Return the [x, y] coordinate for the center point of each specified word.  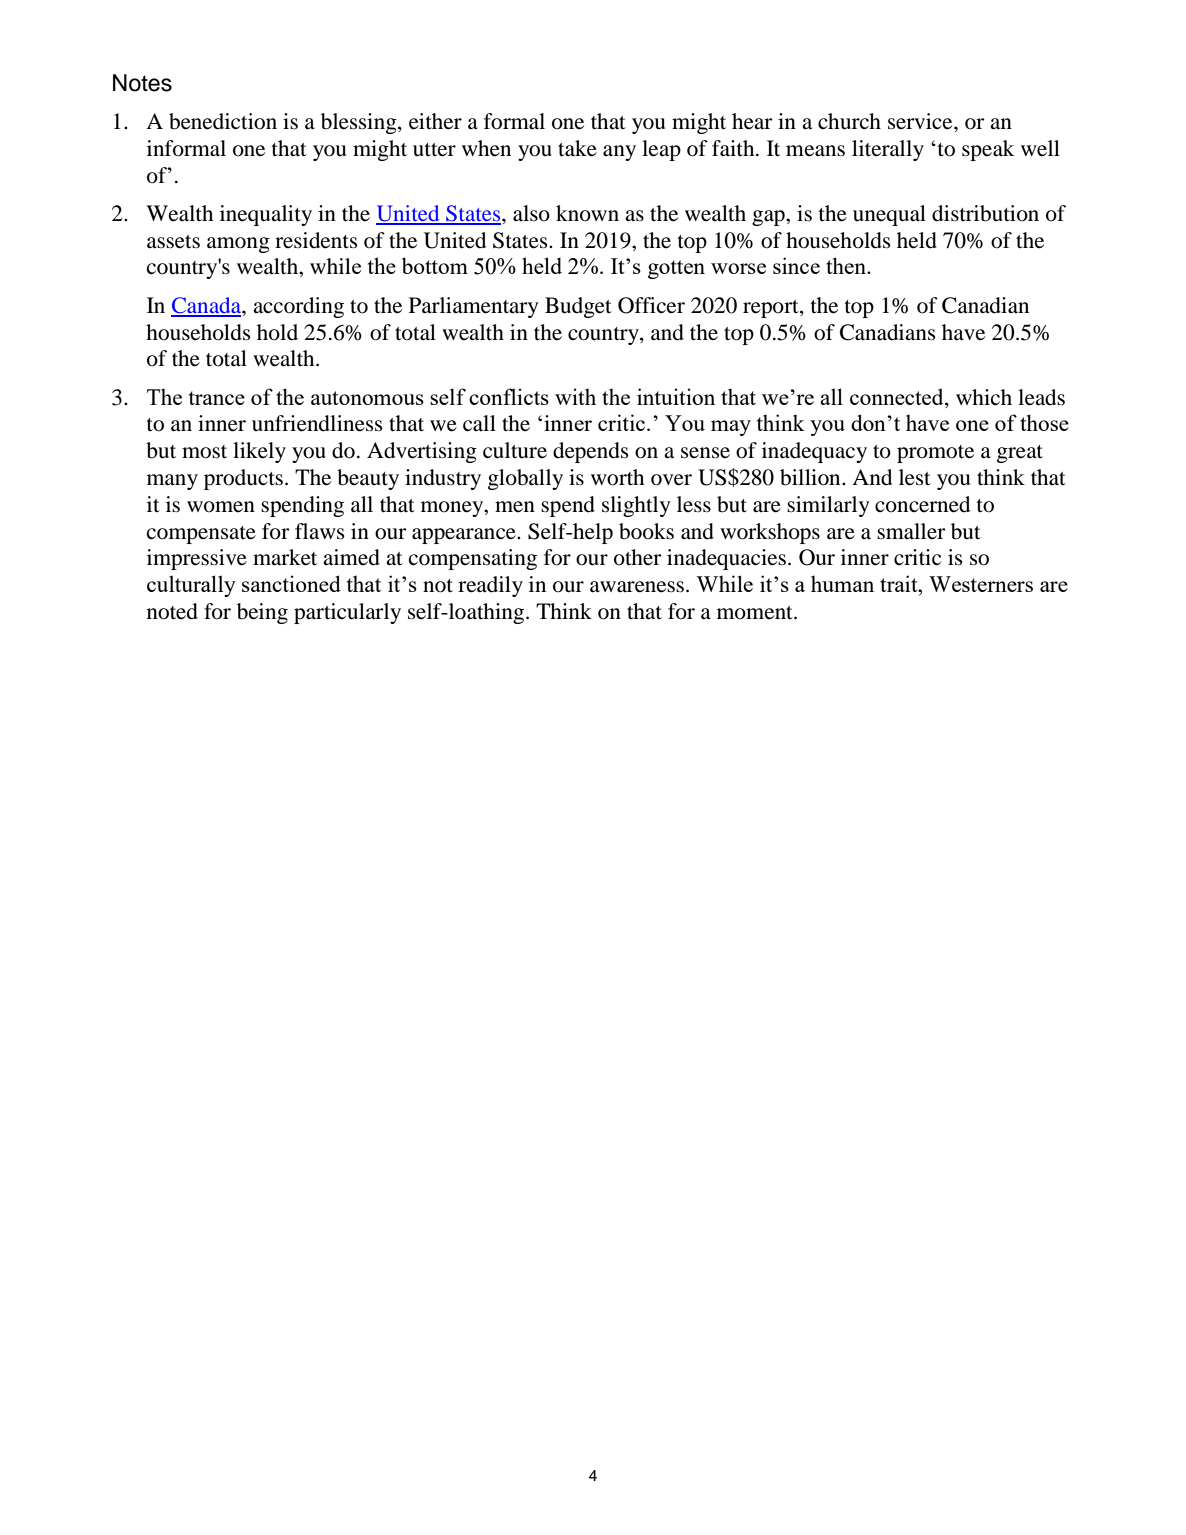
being [262, 613]
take [577, 148]
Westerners [981, 584]
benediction [223, 121]
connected [898, 396]
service [921, 121]
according [298, 307]
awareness [637, 587]
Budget [578, 307]
